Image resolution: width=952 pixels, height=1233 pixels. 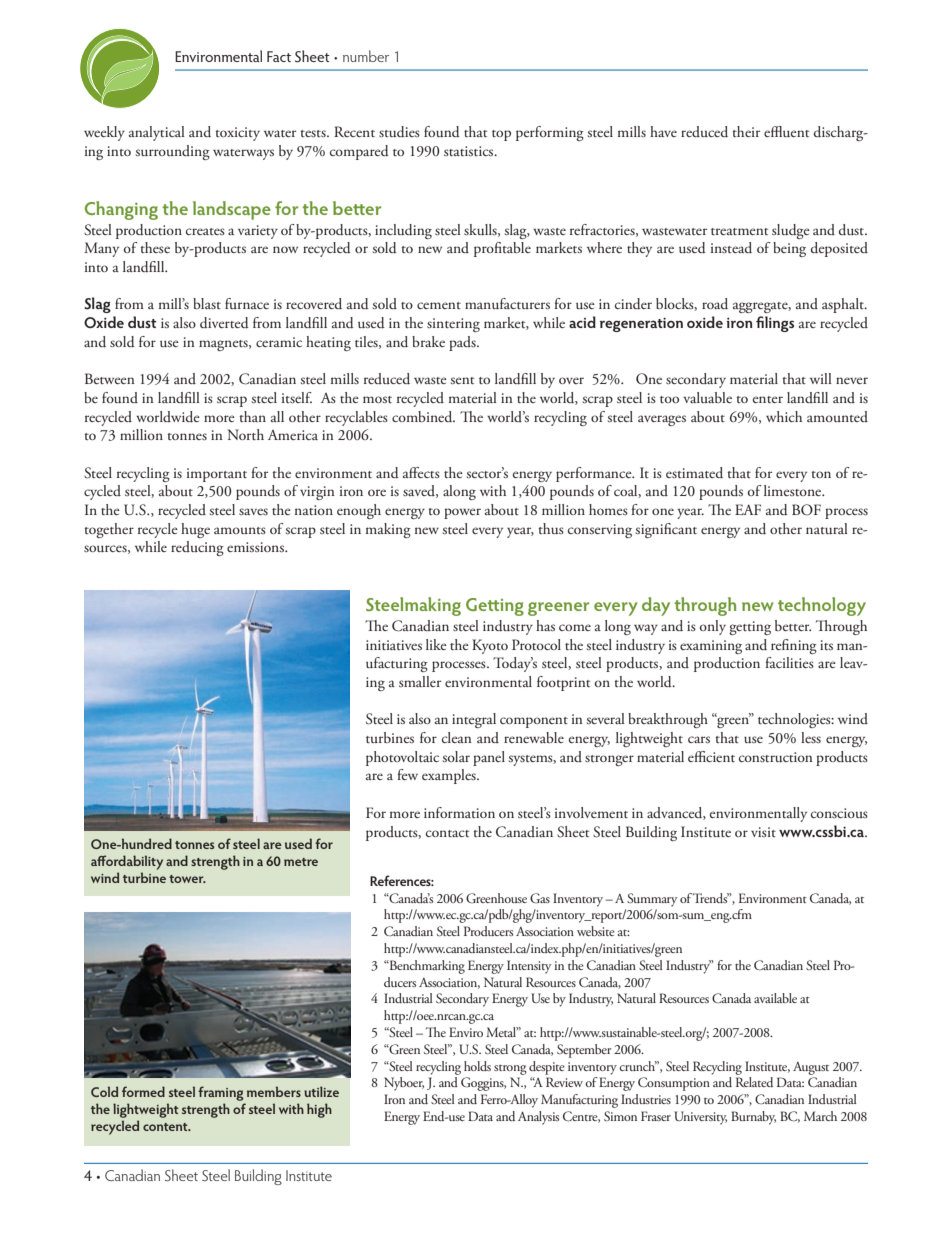 What do you see at coordinates (490, 646) in the image?
I see `Kyoto` at bounding box center [490, 646].
